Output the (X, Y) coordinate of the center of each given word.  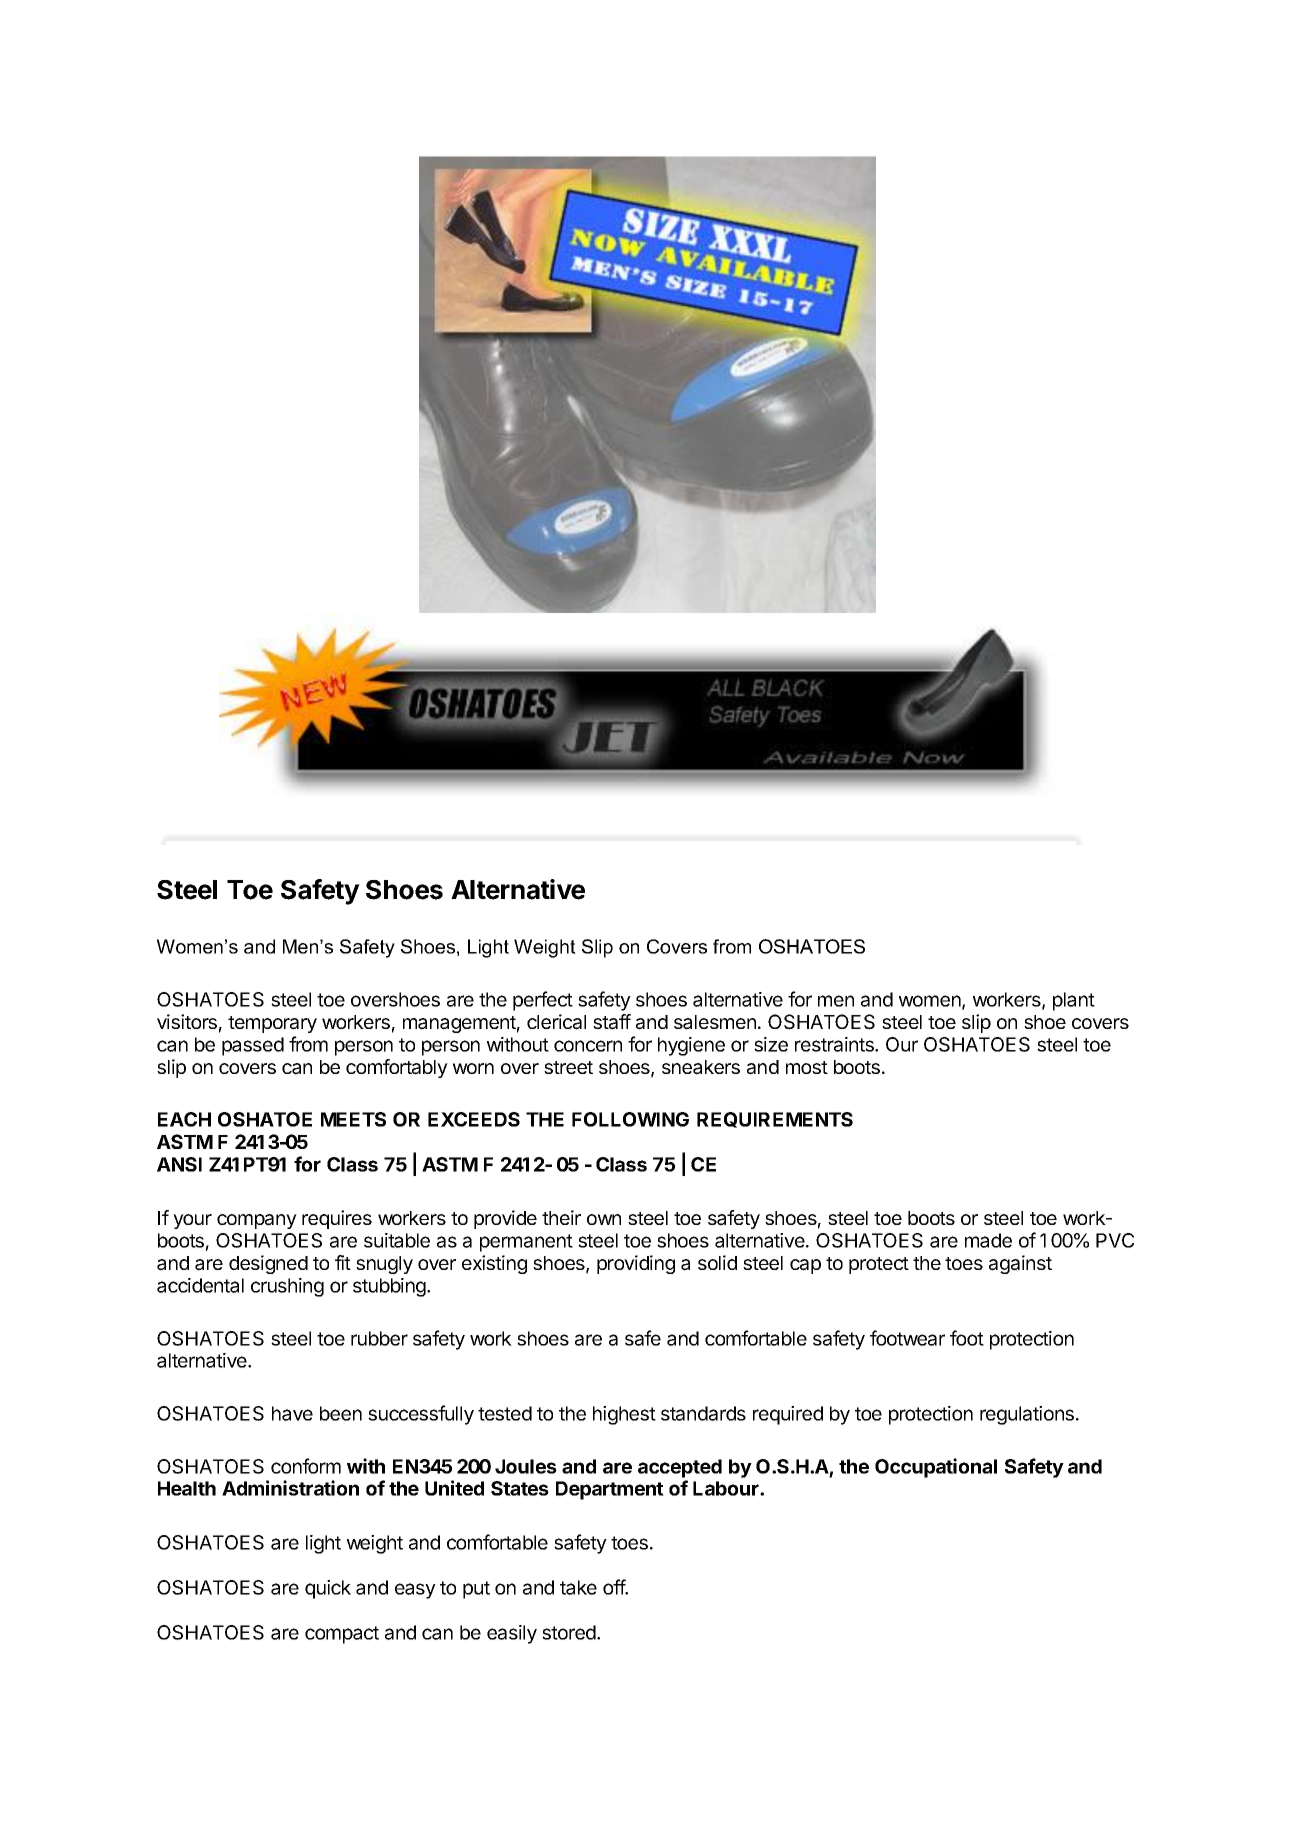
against (1020, 1264)
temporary (272, 1024)
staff (612, 1022)
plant (1074, 1001)
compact (342, 1635)
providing (636, 1264)
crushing (287, 1287)
